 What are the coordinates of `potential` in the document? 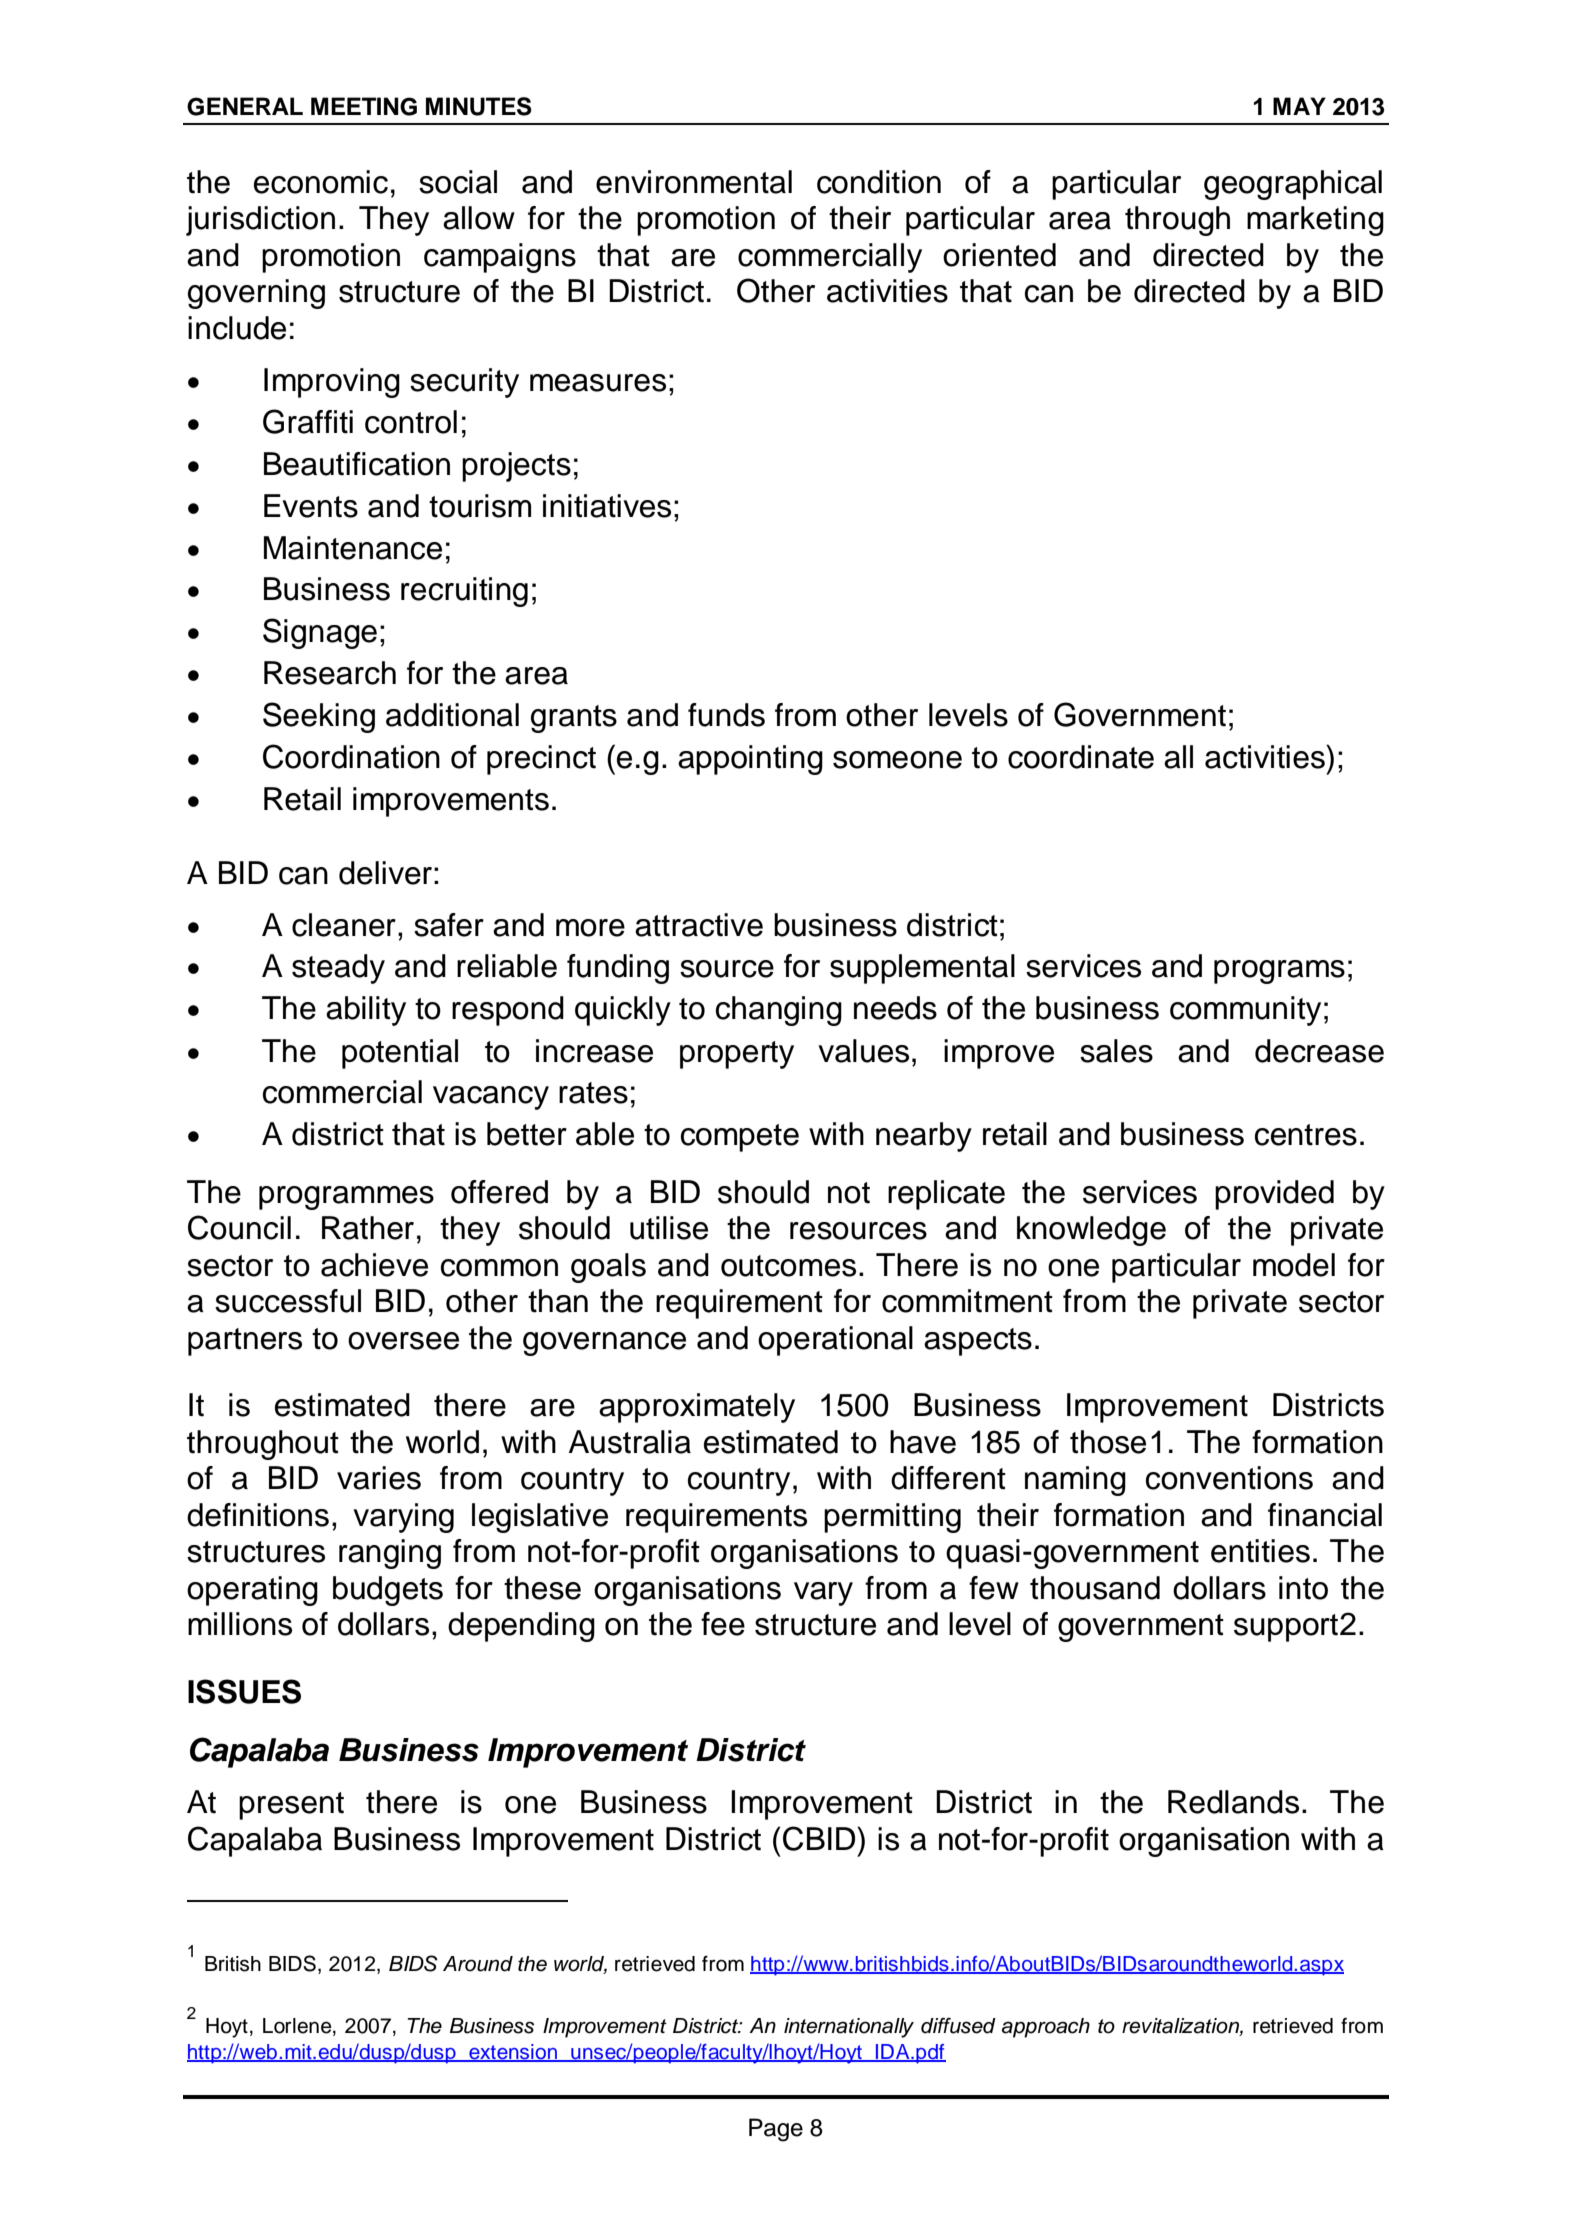 It's located at (400, 1054).
